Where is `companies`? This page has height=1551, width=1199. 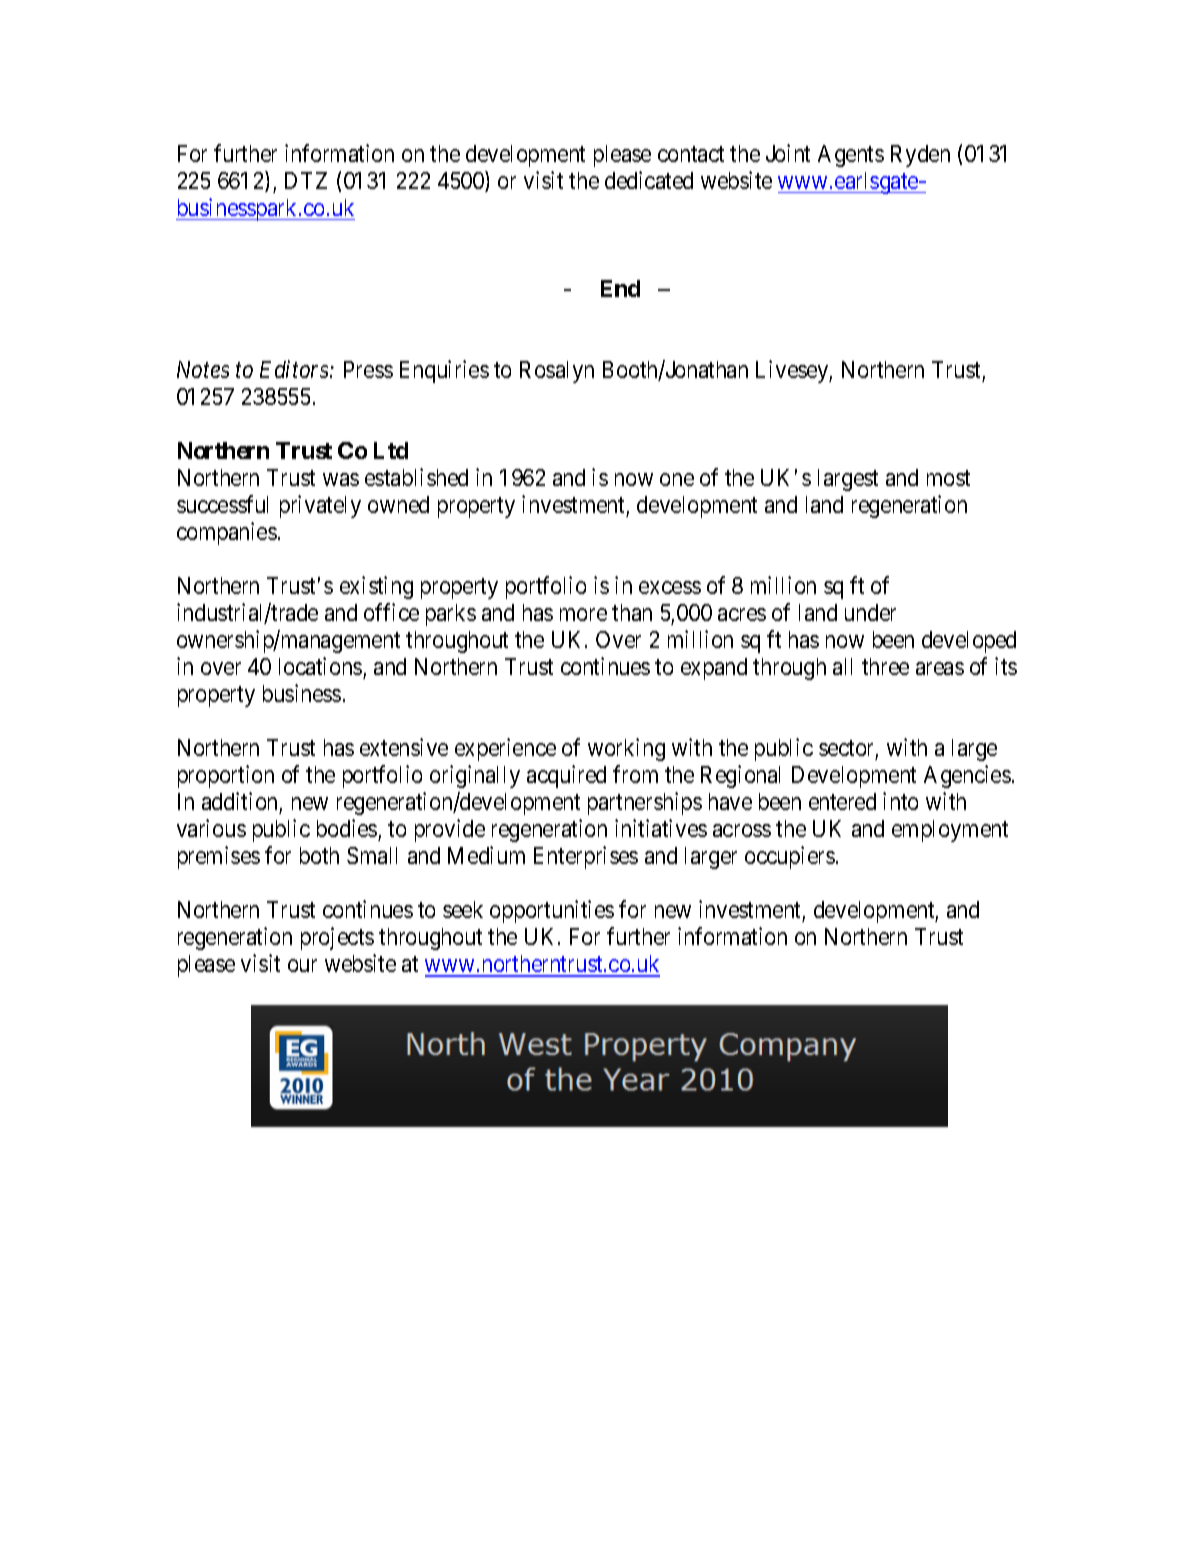 companies is located at coordinates (227, 533).
